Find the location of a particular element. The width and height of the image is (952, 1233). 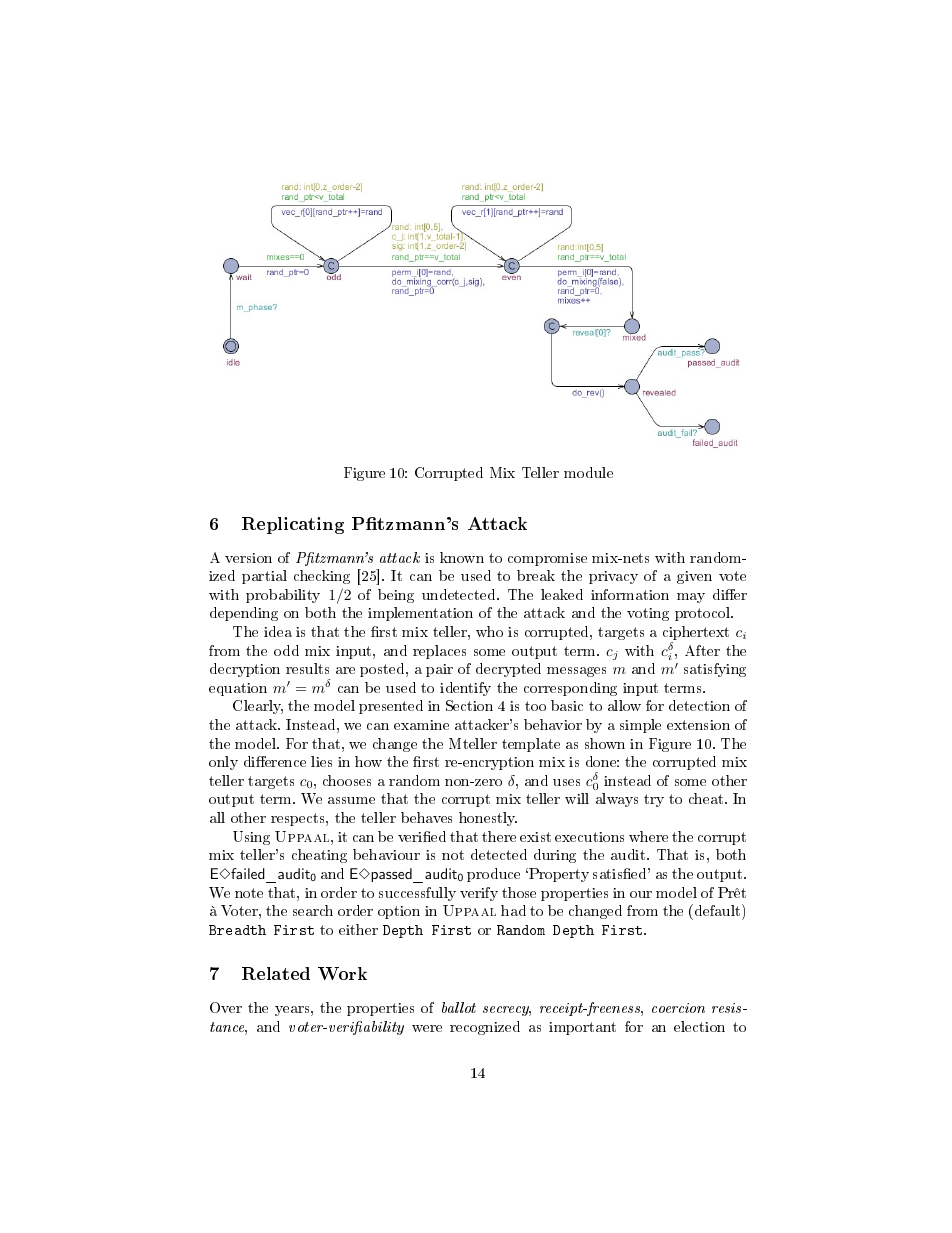

lies is located at coordinates (321, 761).
